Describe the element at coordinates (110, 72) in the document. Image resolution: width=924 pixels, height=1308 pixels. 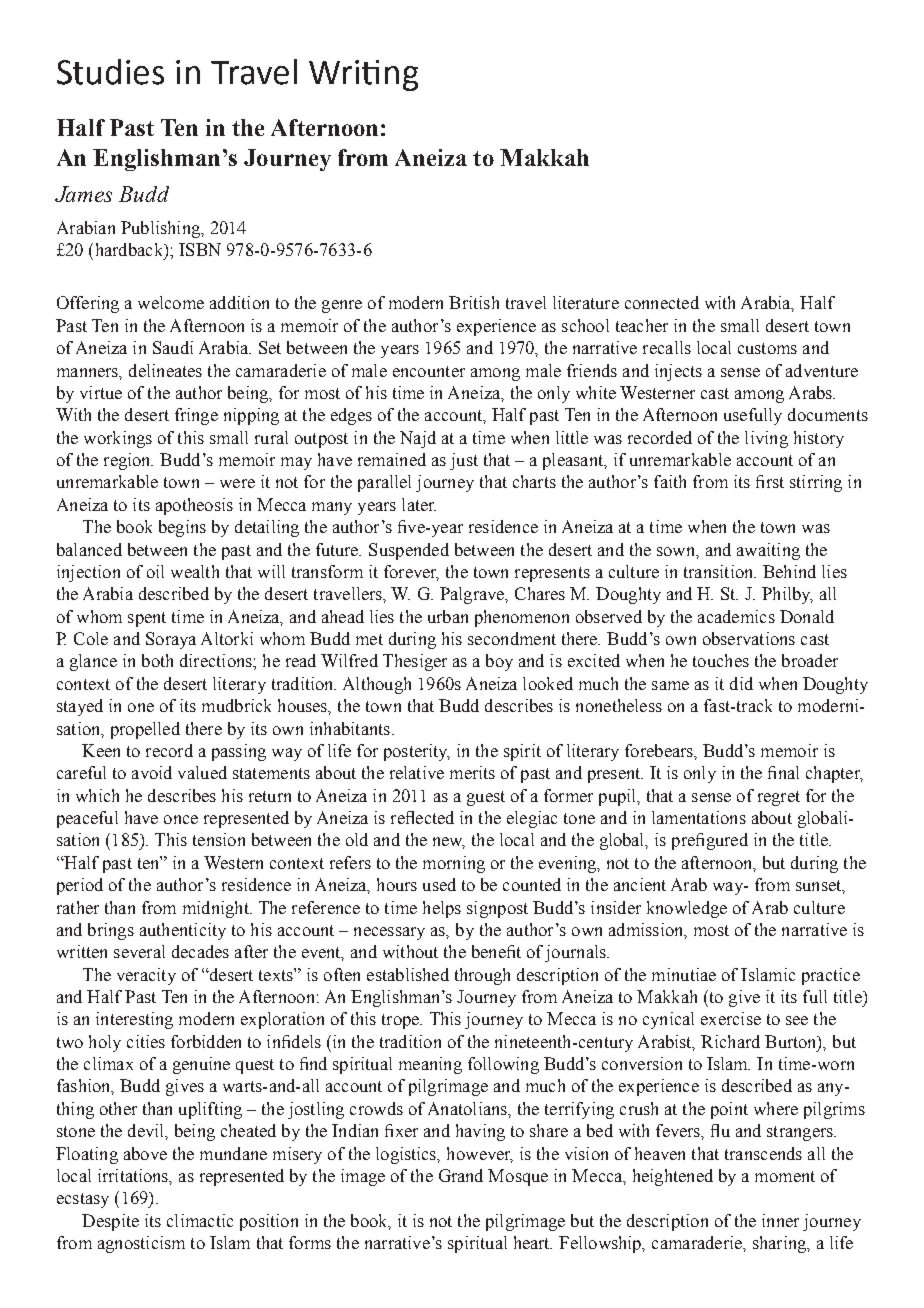
I see `Studies` at that location.
